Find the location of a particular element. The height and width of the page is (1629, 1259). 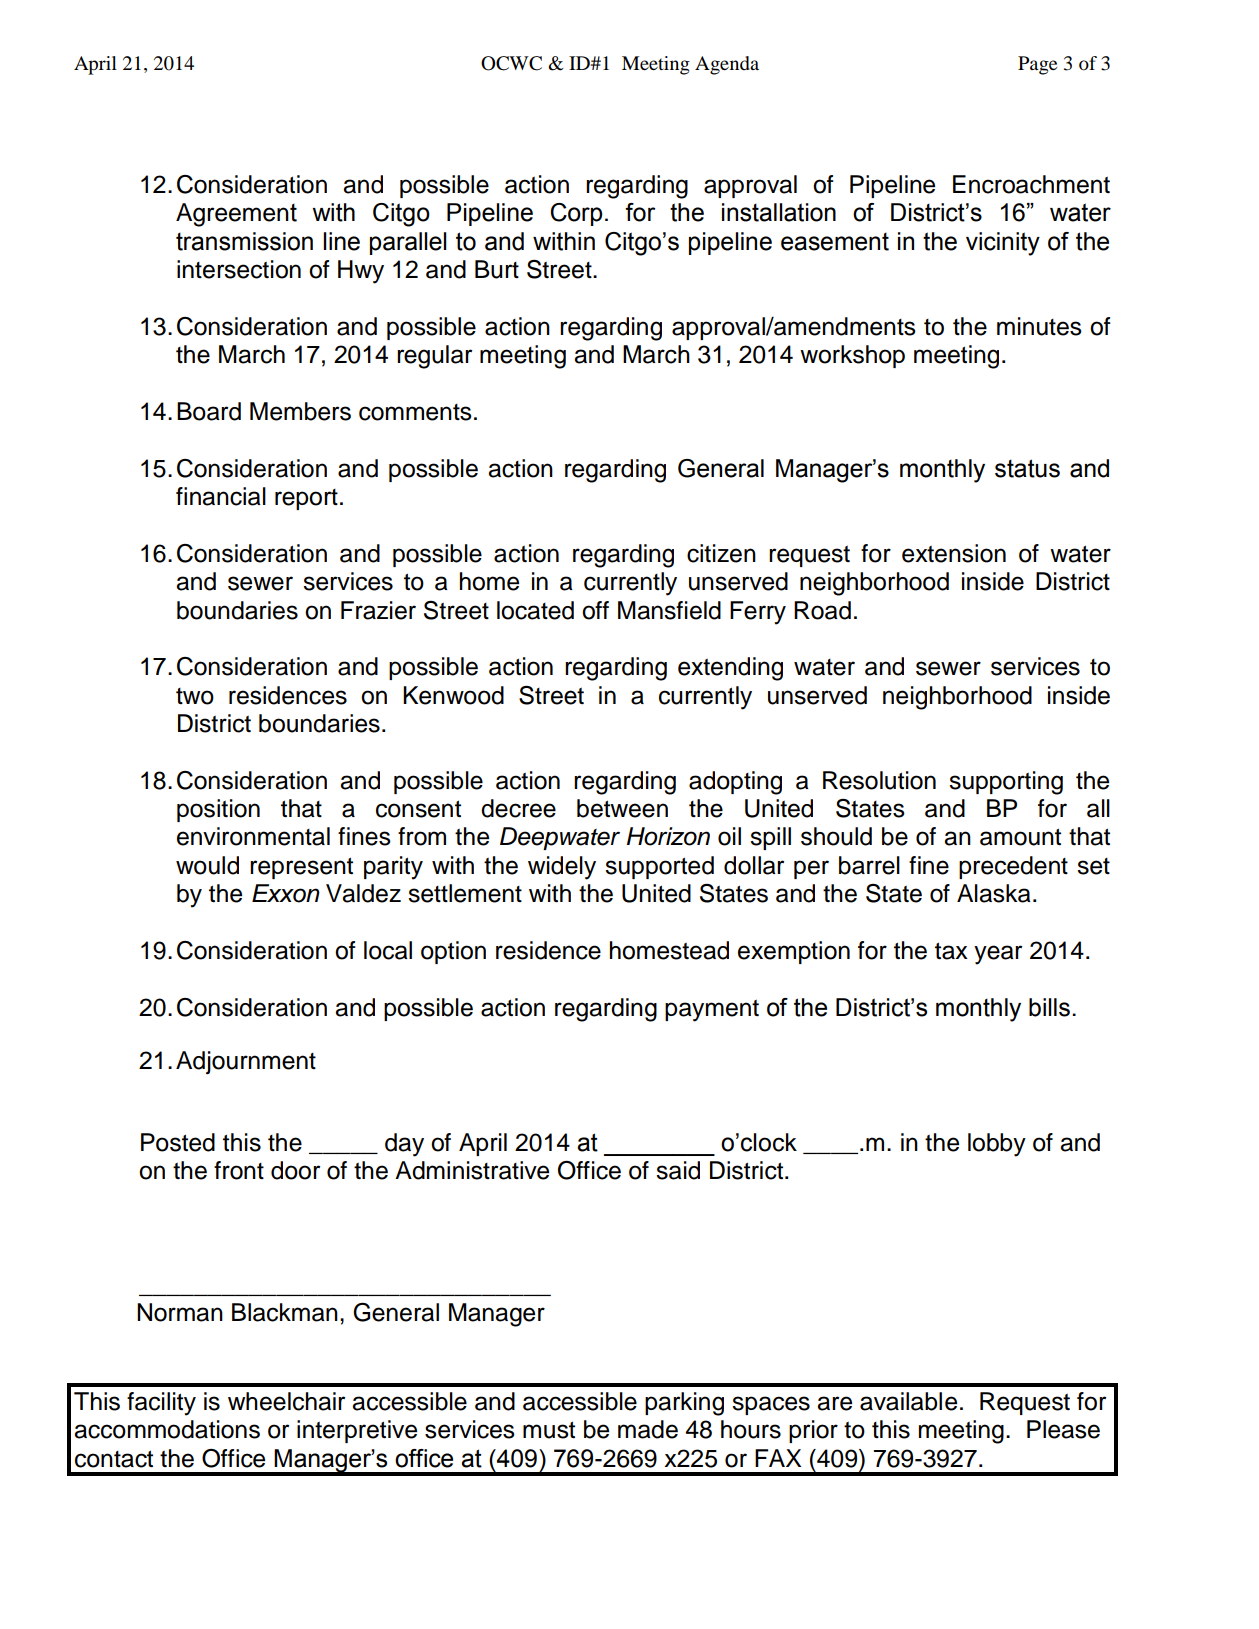

Corp is located at coordinates (576, 214).
